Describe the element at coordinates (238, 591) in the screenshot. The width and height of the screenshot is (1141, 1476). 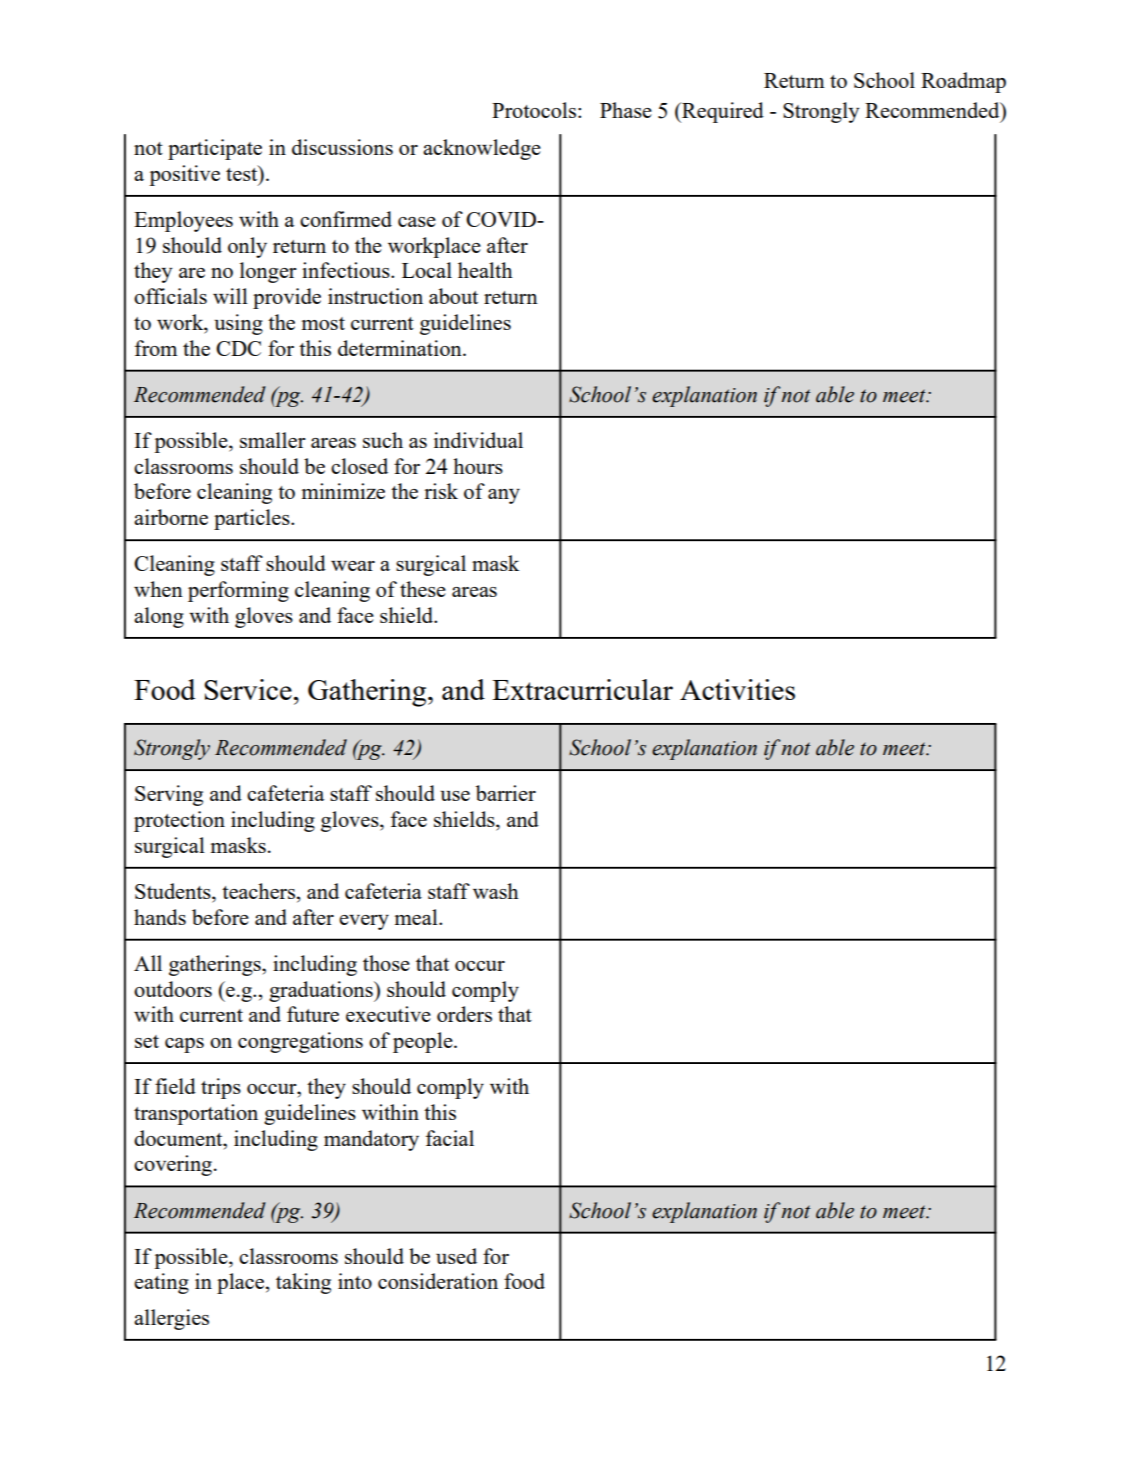
I see `performing` at that location.
